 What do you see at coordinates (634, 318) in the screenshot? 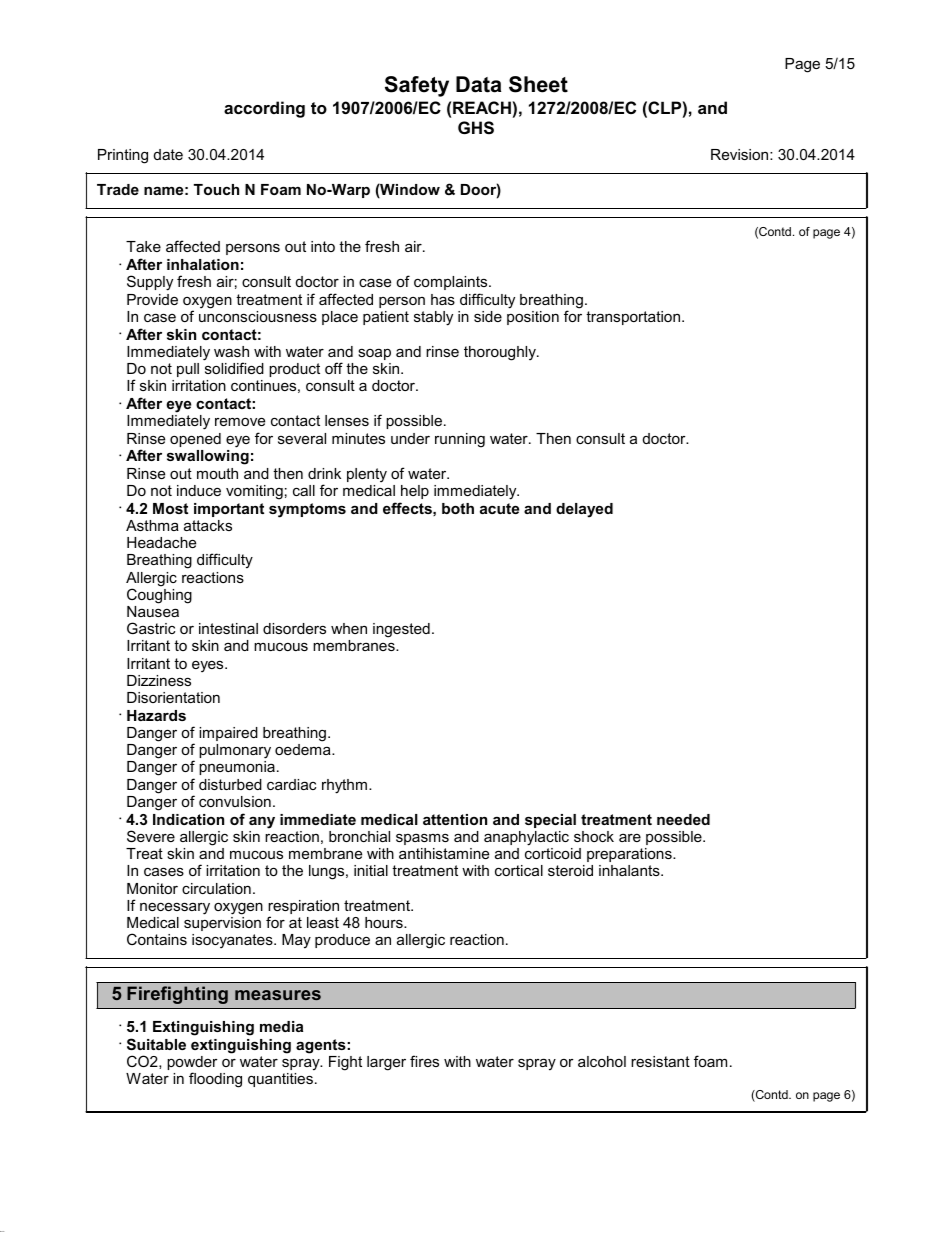
I see `transportation` at bounding box center [634, 318].
